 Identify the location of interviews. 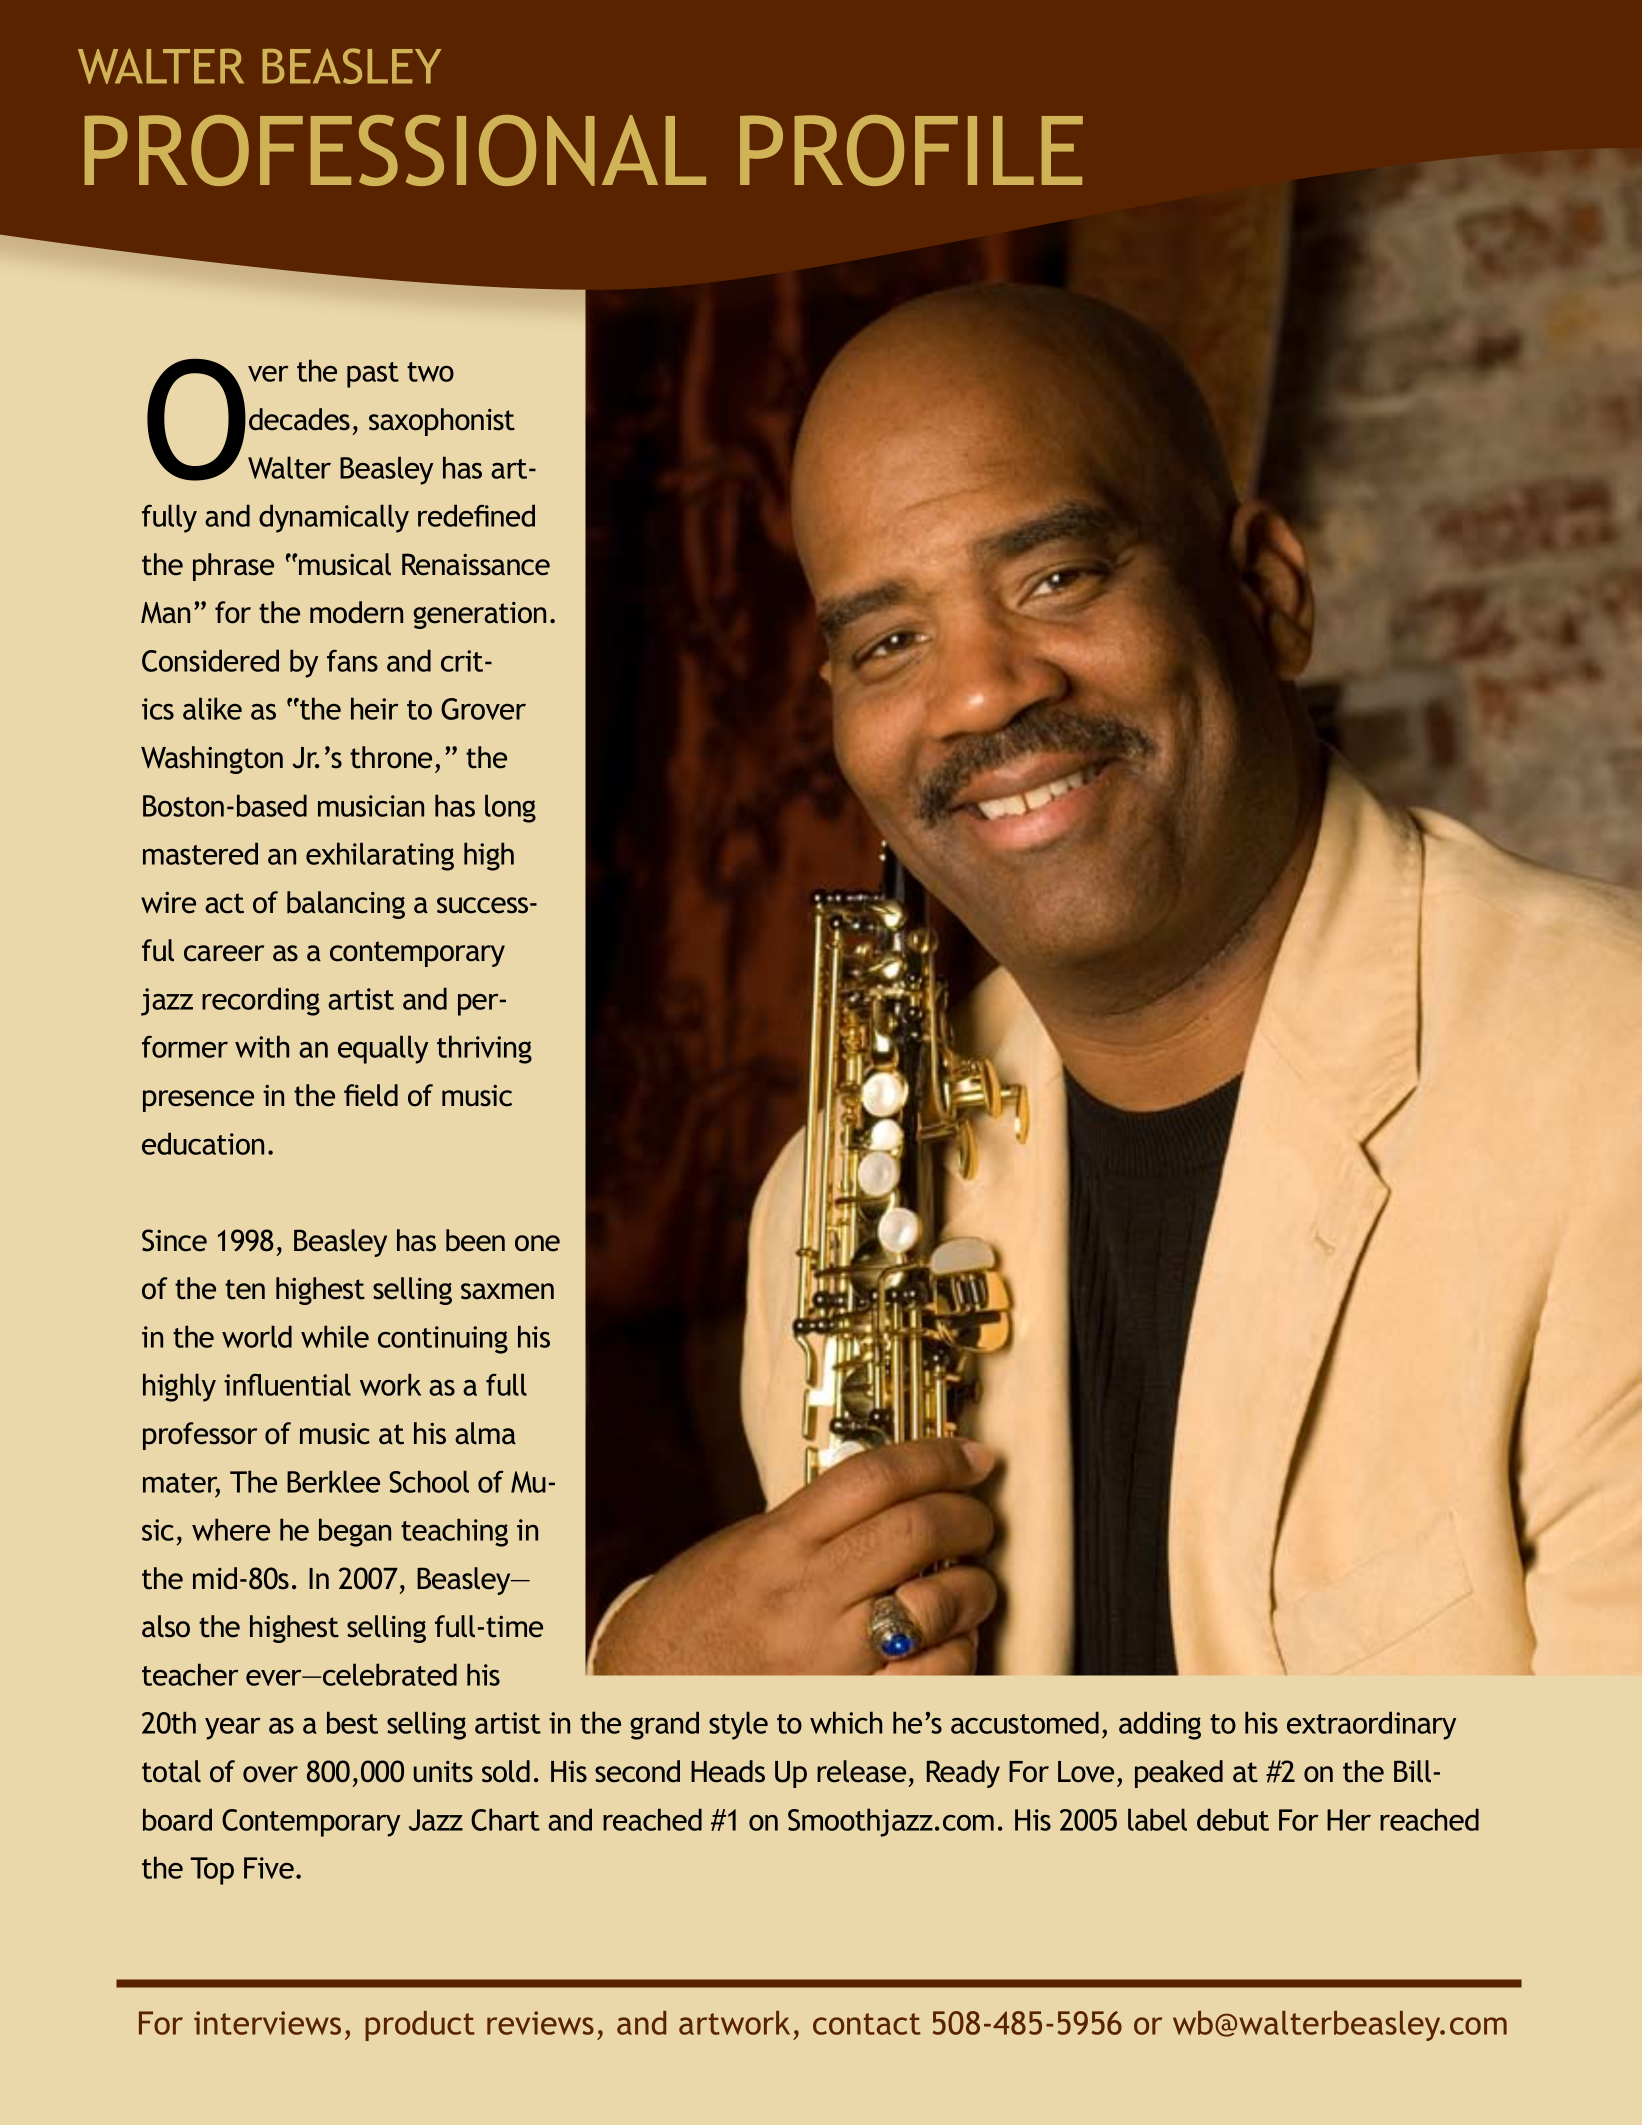
(267, 2023).
